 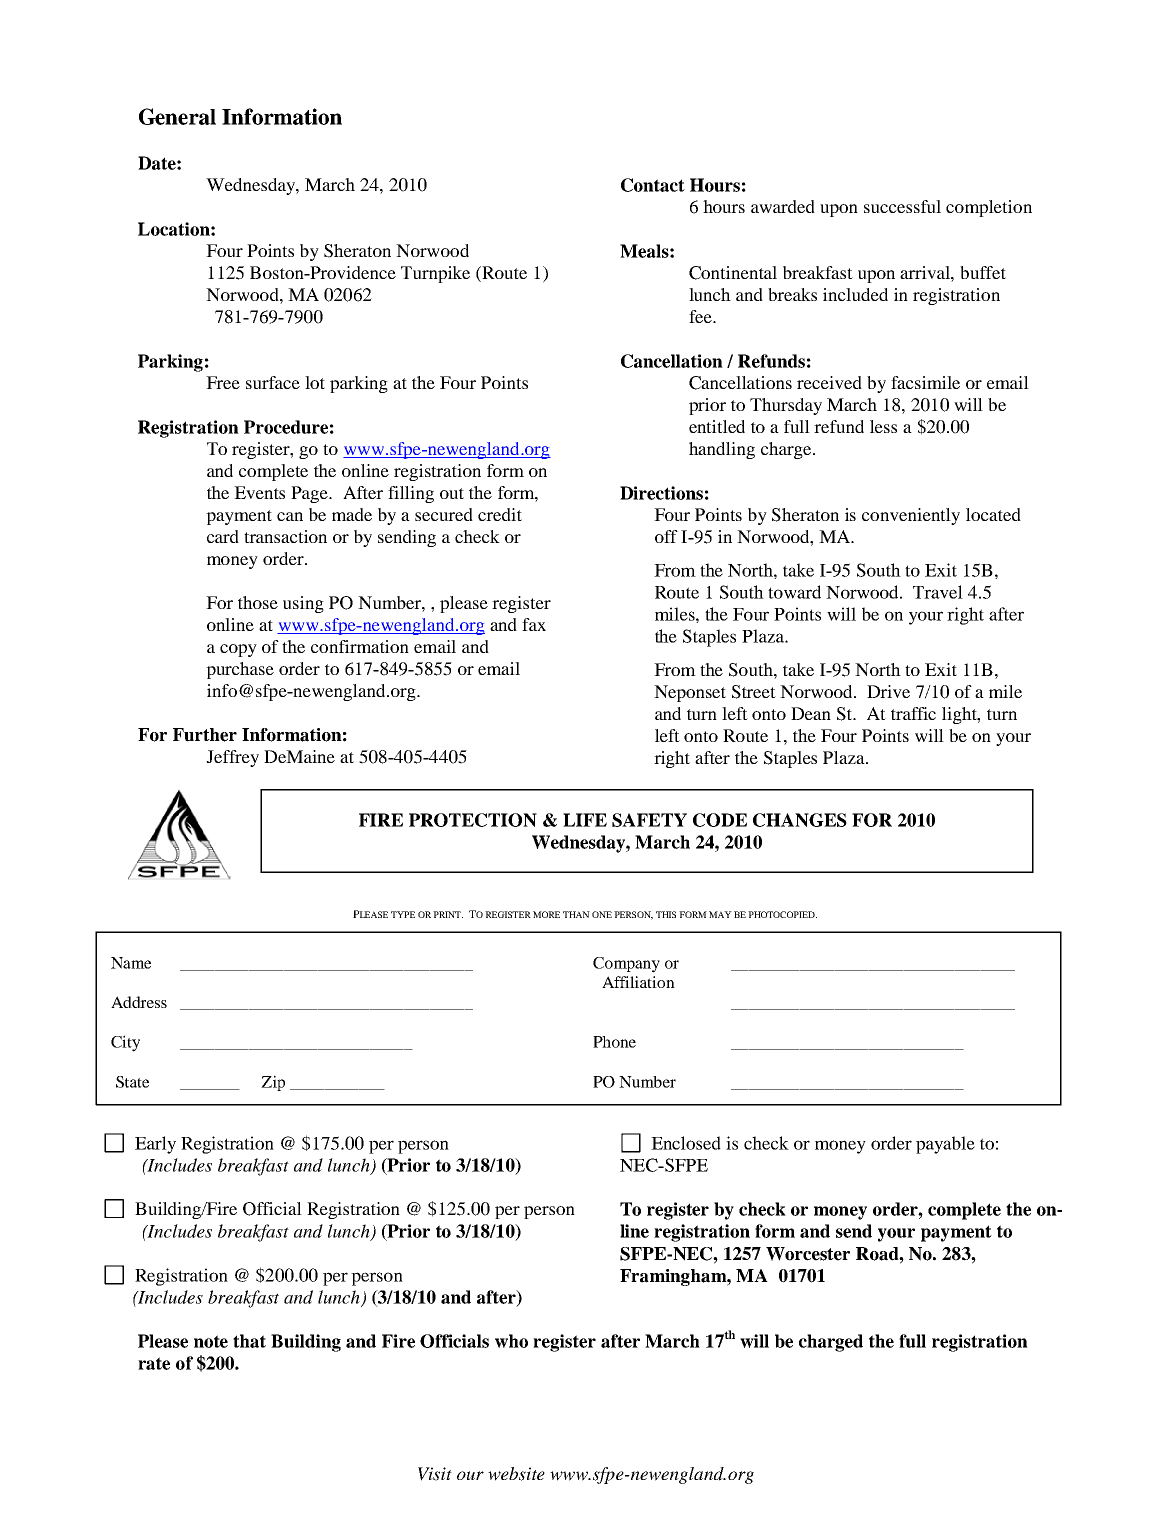 I want to click on website, so click(x=516, y=1474).
